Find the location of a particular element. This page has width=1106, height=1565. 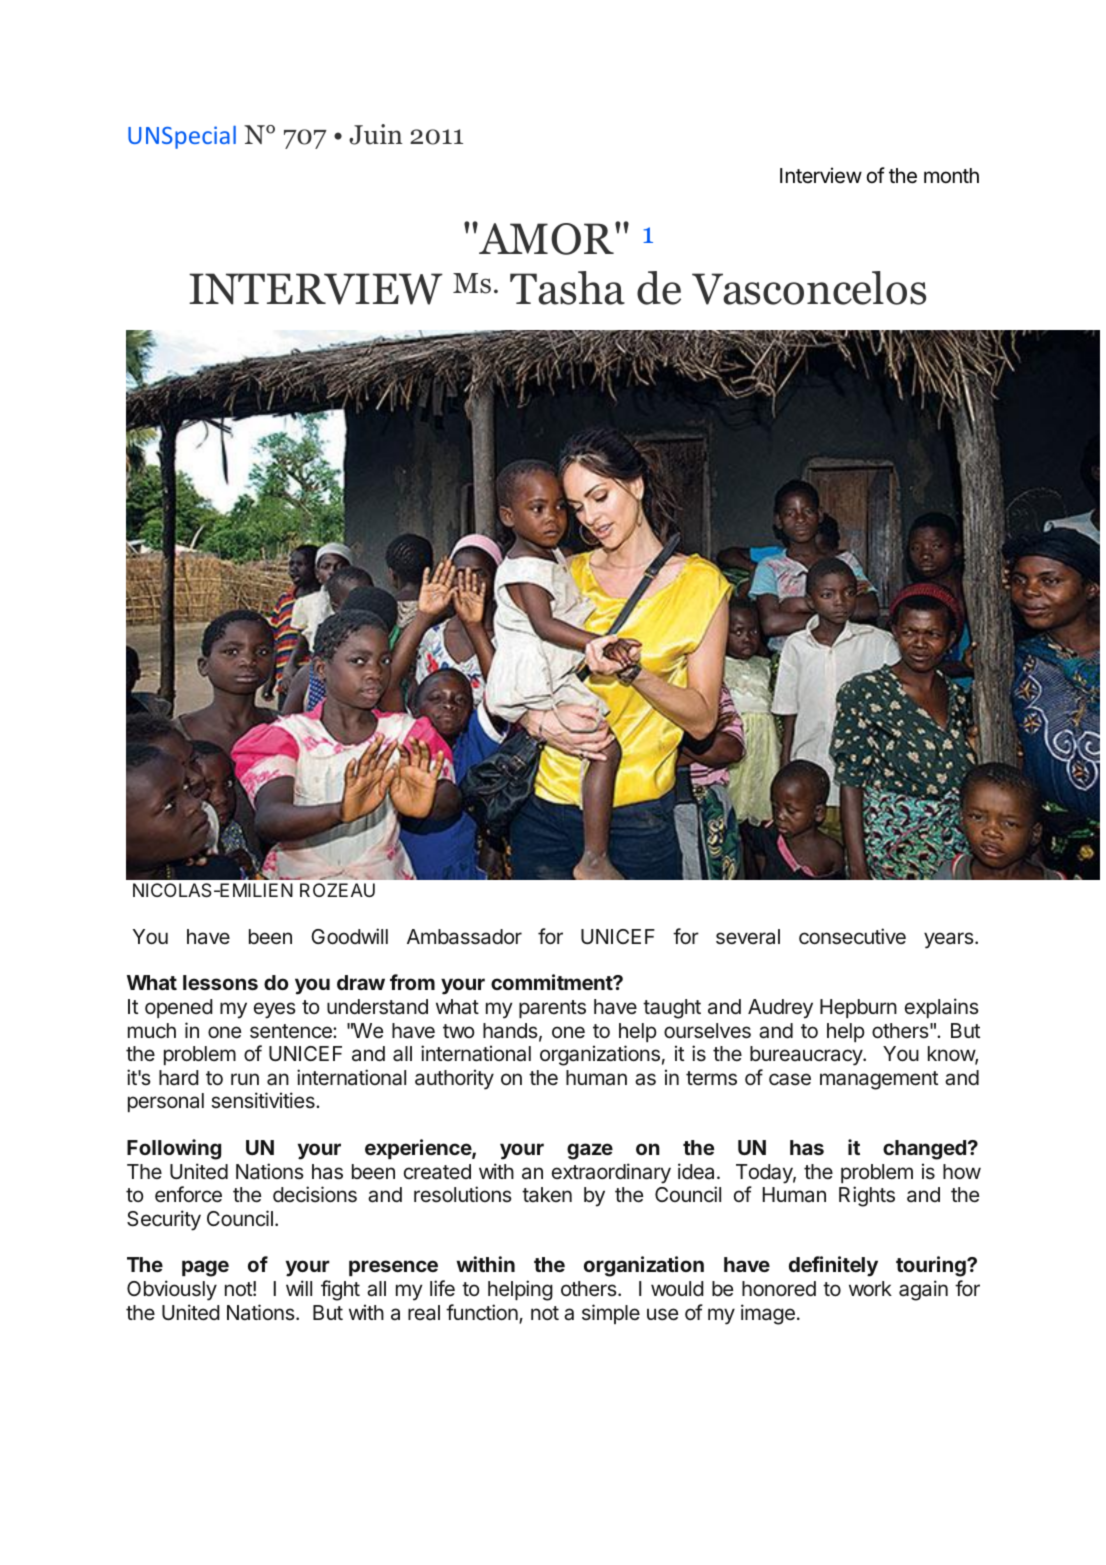

explains is located at coordinates (942, 1008).
